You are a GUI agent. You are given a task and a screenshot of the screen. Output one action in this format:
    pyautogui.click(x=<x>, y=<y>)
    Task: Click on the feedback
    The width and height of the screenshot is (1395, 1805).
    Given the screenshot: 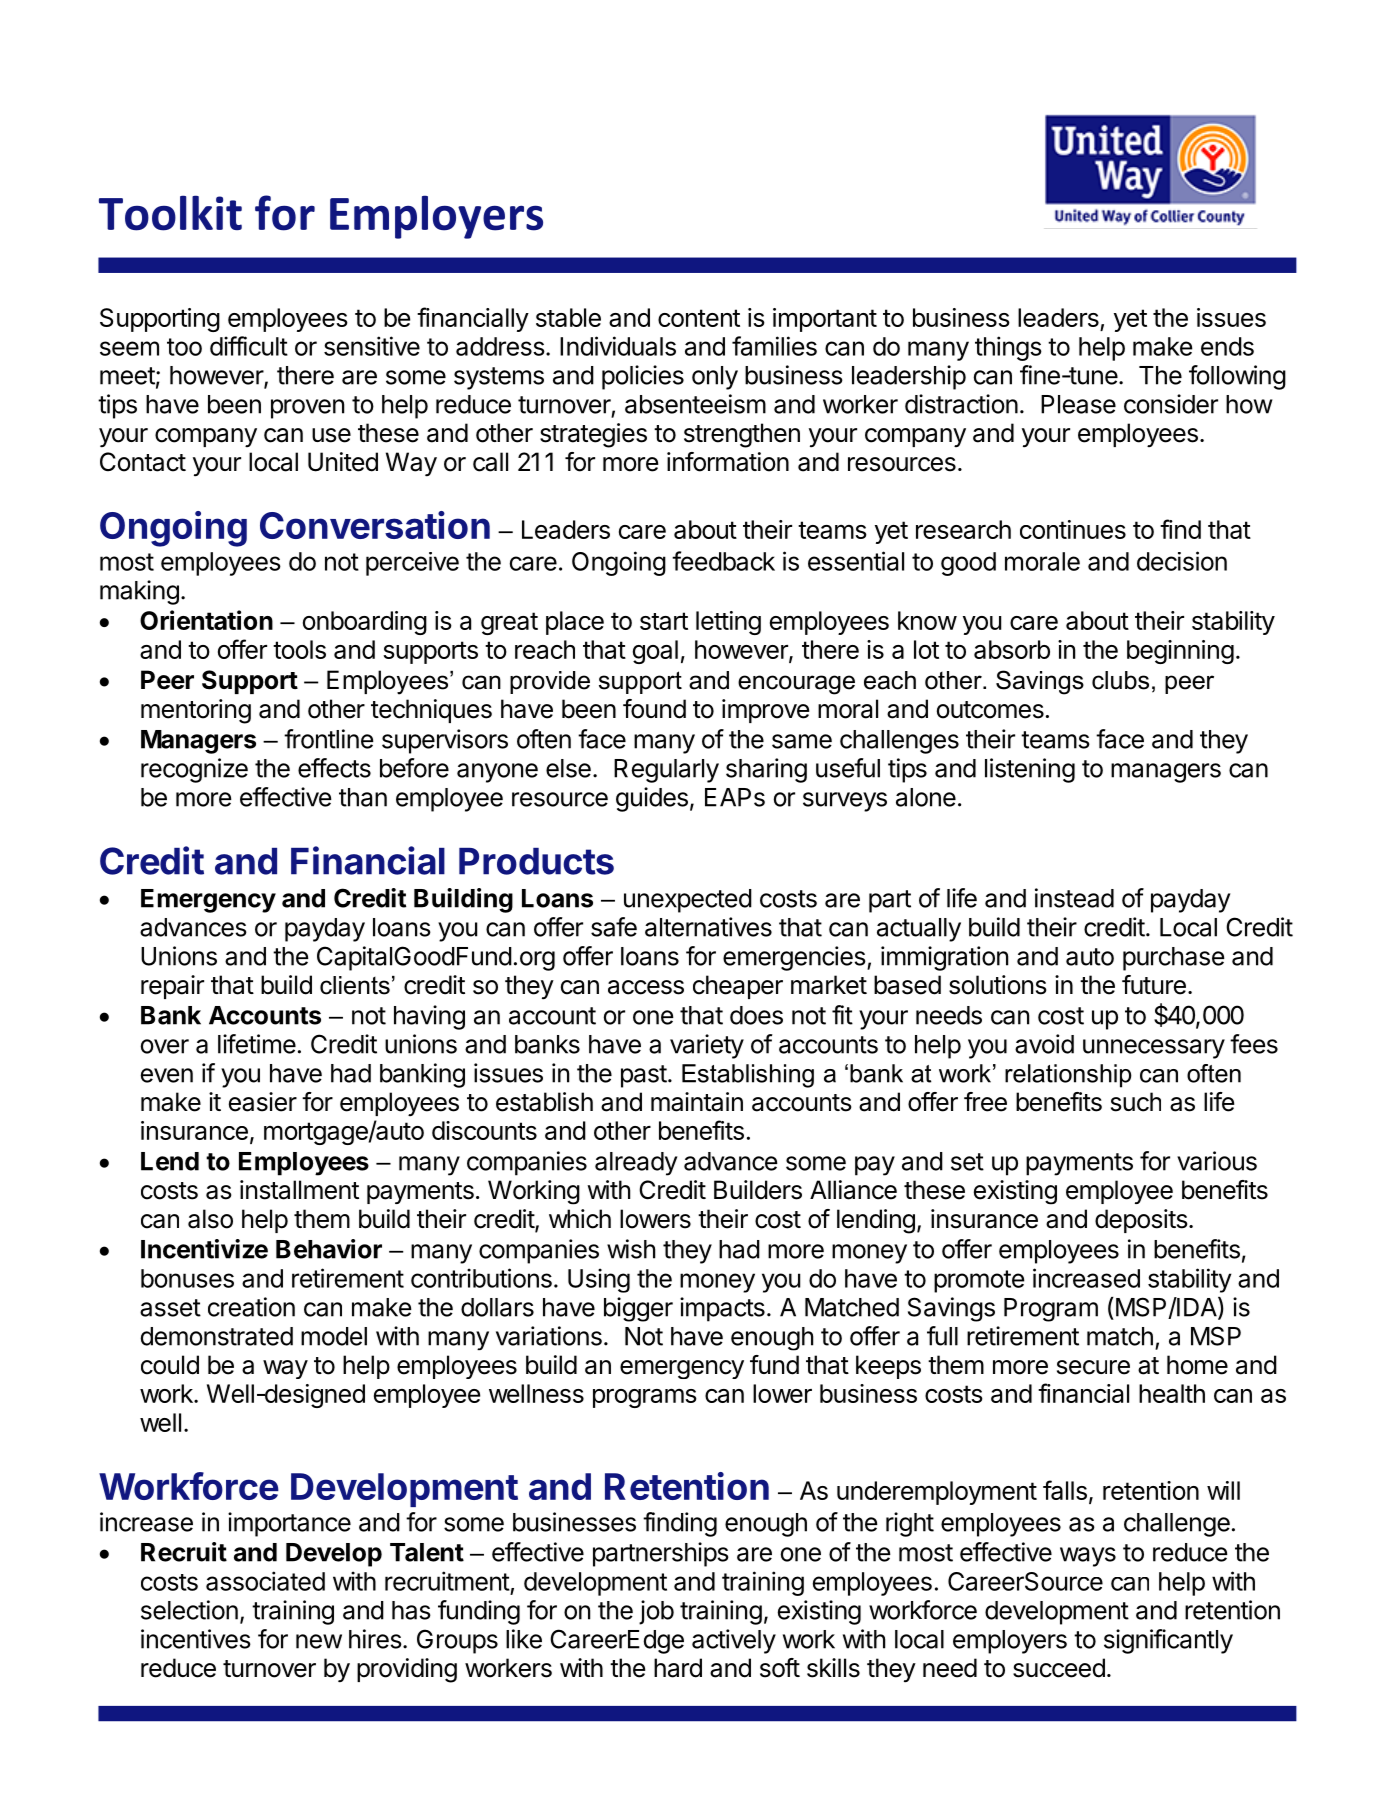 What is the action you would take?
    pyautogui.click(x=723, y=561)
